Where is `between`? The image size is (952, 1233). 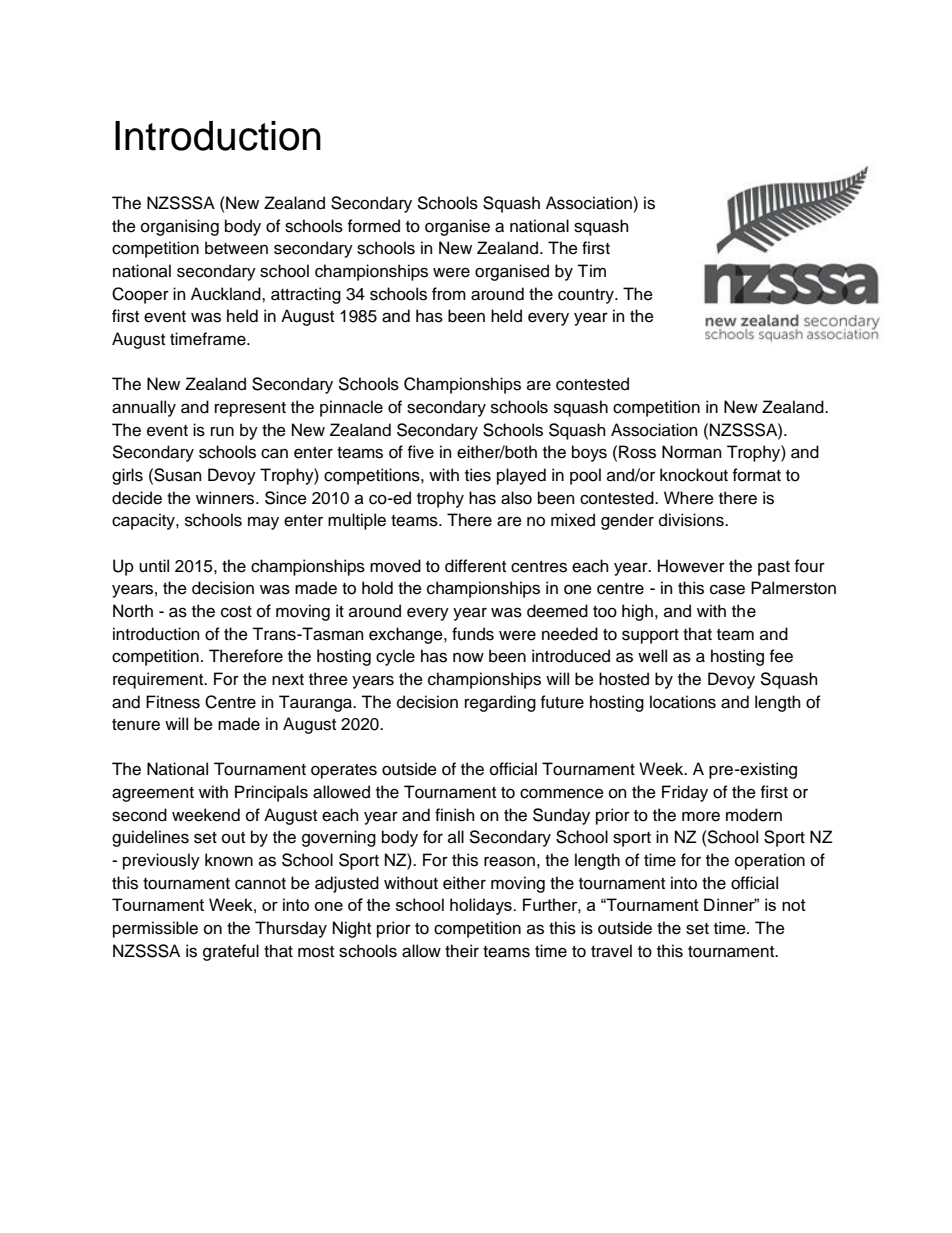
between is located at coordinates (236, 248).
